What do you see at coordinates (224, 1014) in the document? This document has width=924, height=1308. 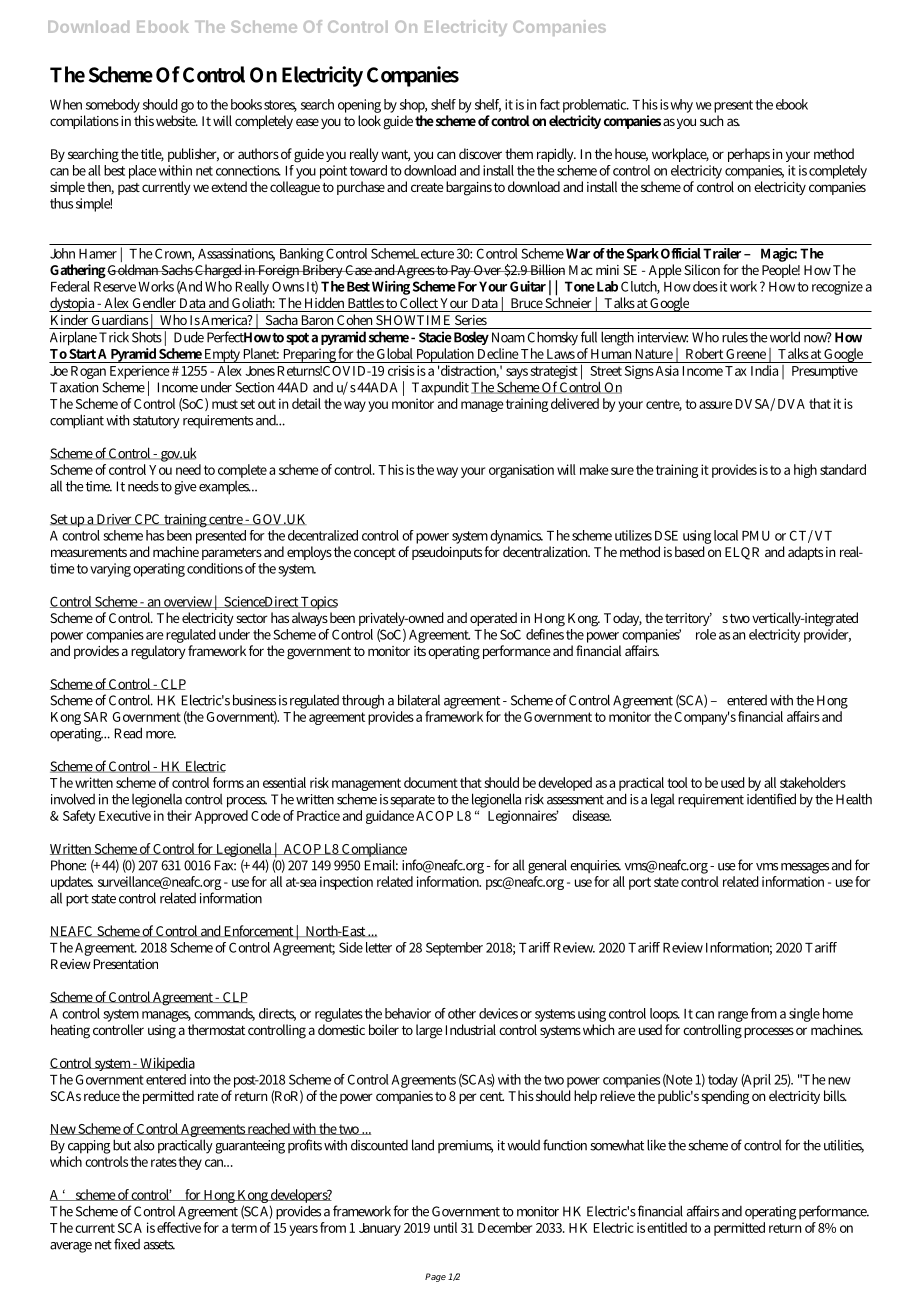 I see `commands` at bounding box center [224, 1014].
